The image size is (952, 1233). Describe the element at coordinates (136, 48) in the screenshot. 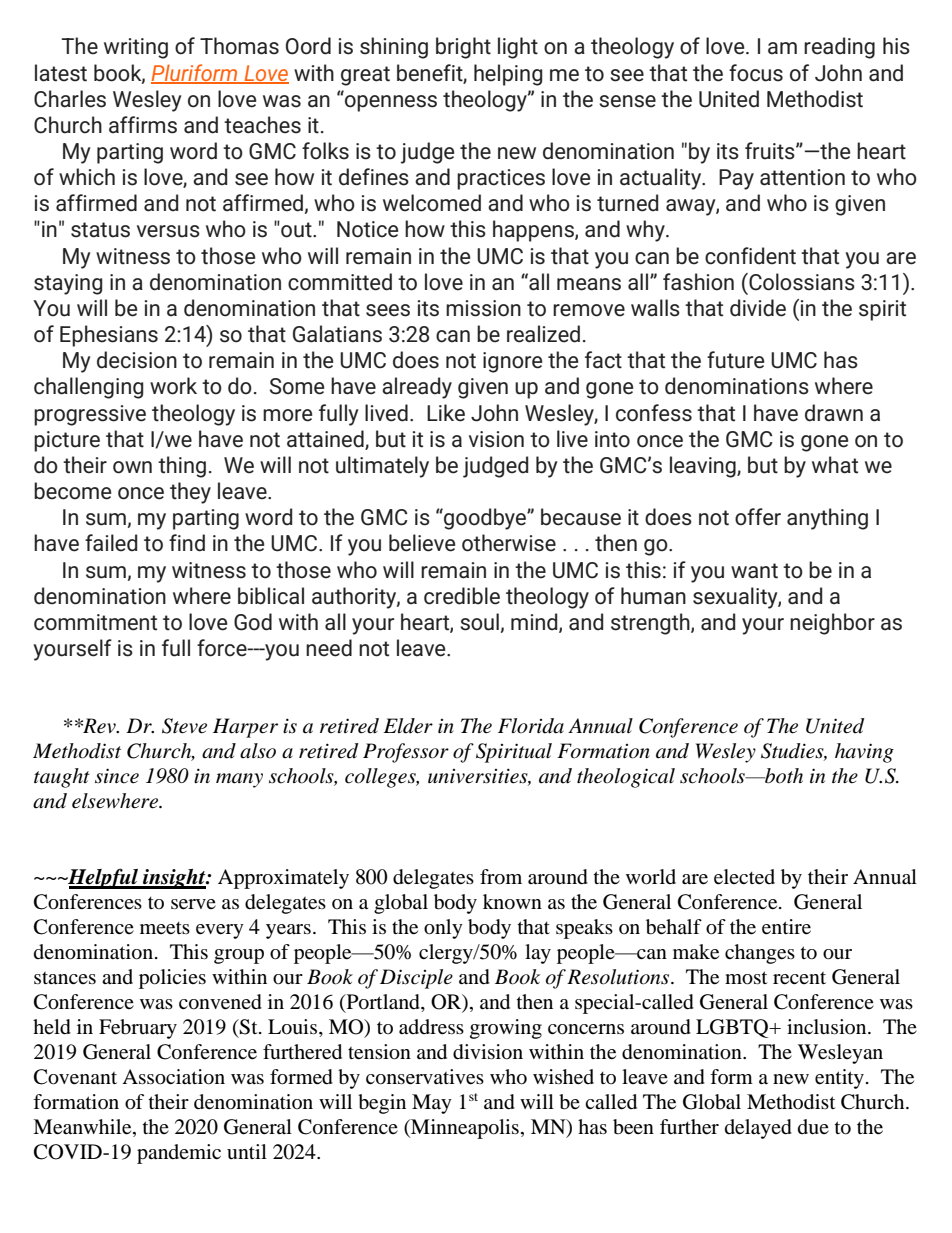

I see `writing` at that location.
